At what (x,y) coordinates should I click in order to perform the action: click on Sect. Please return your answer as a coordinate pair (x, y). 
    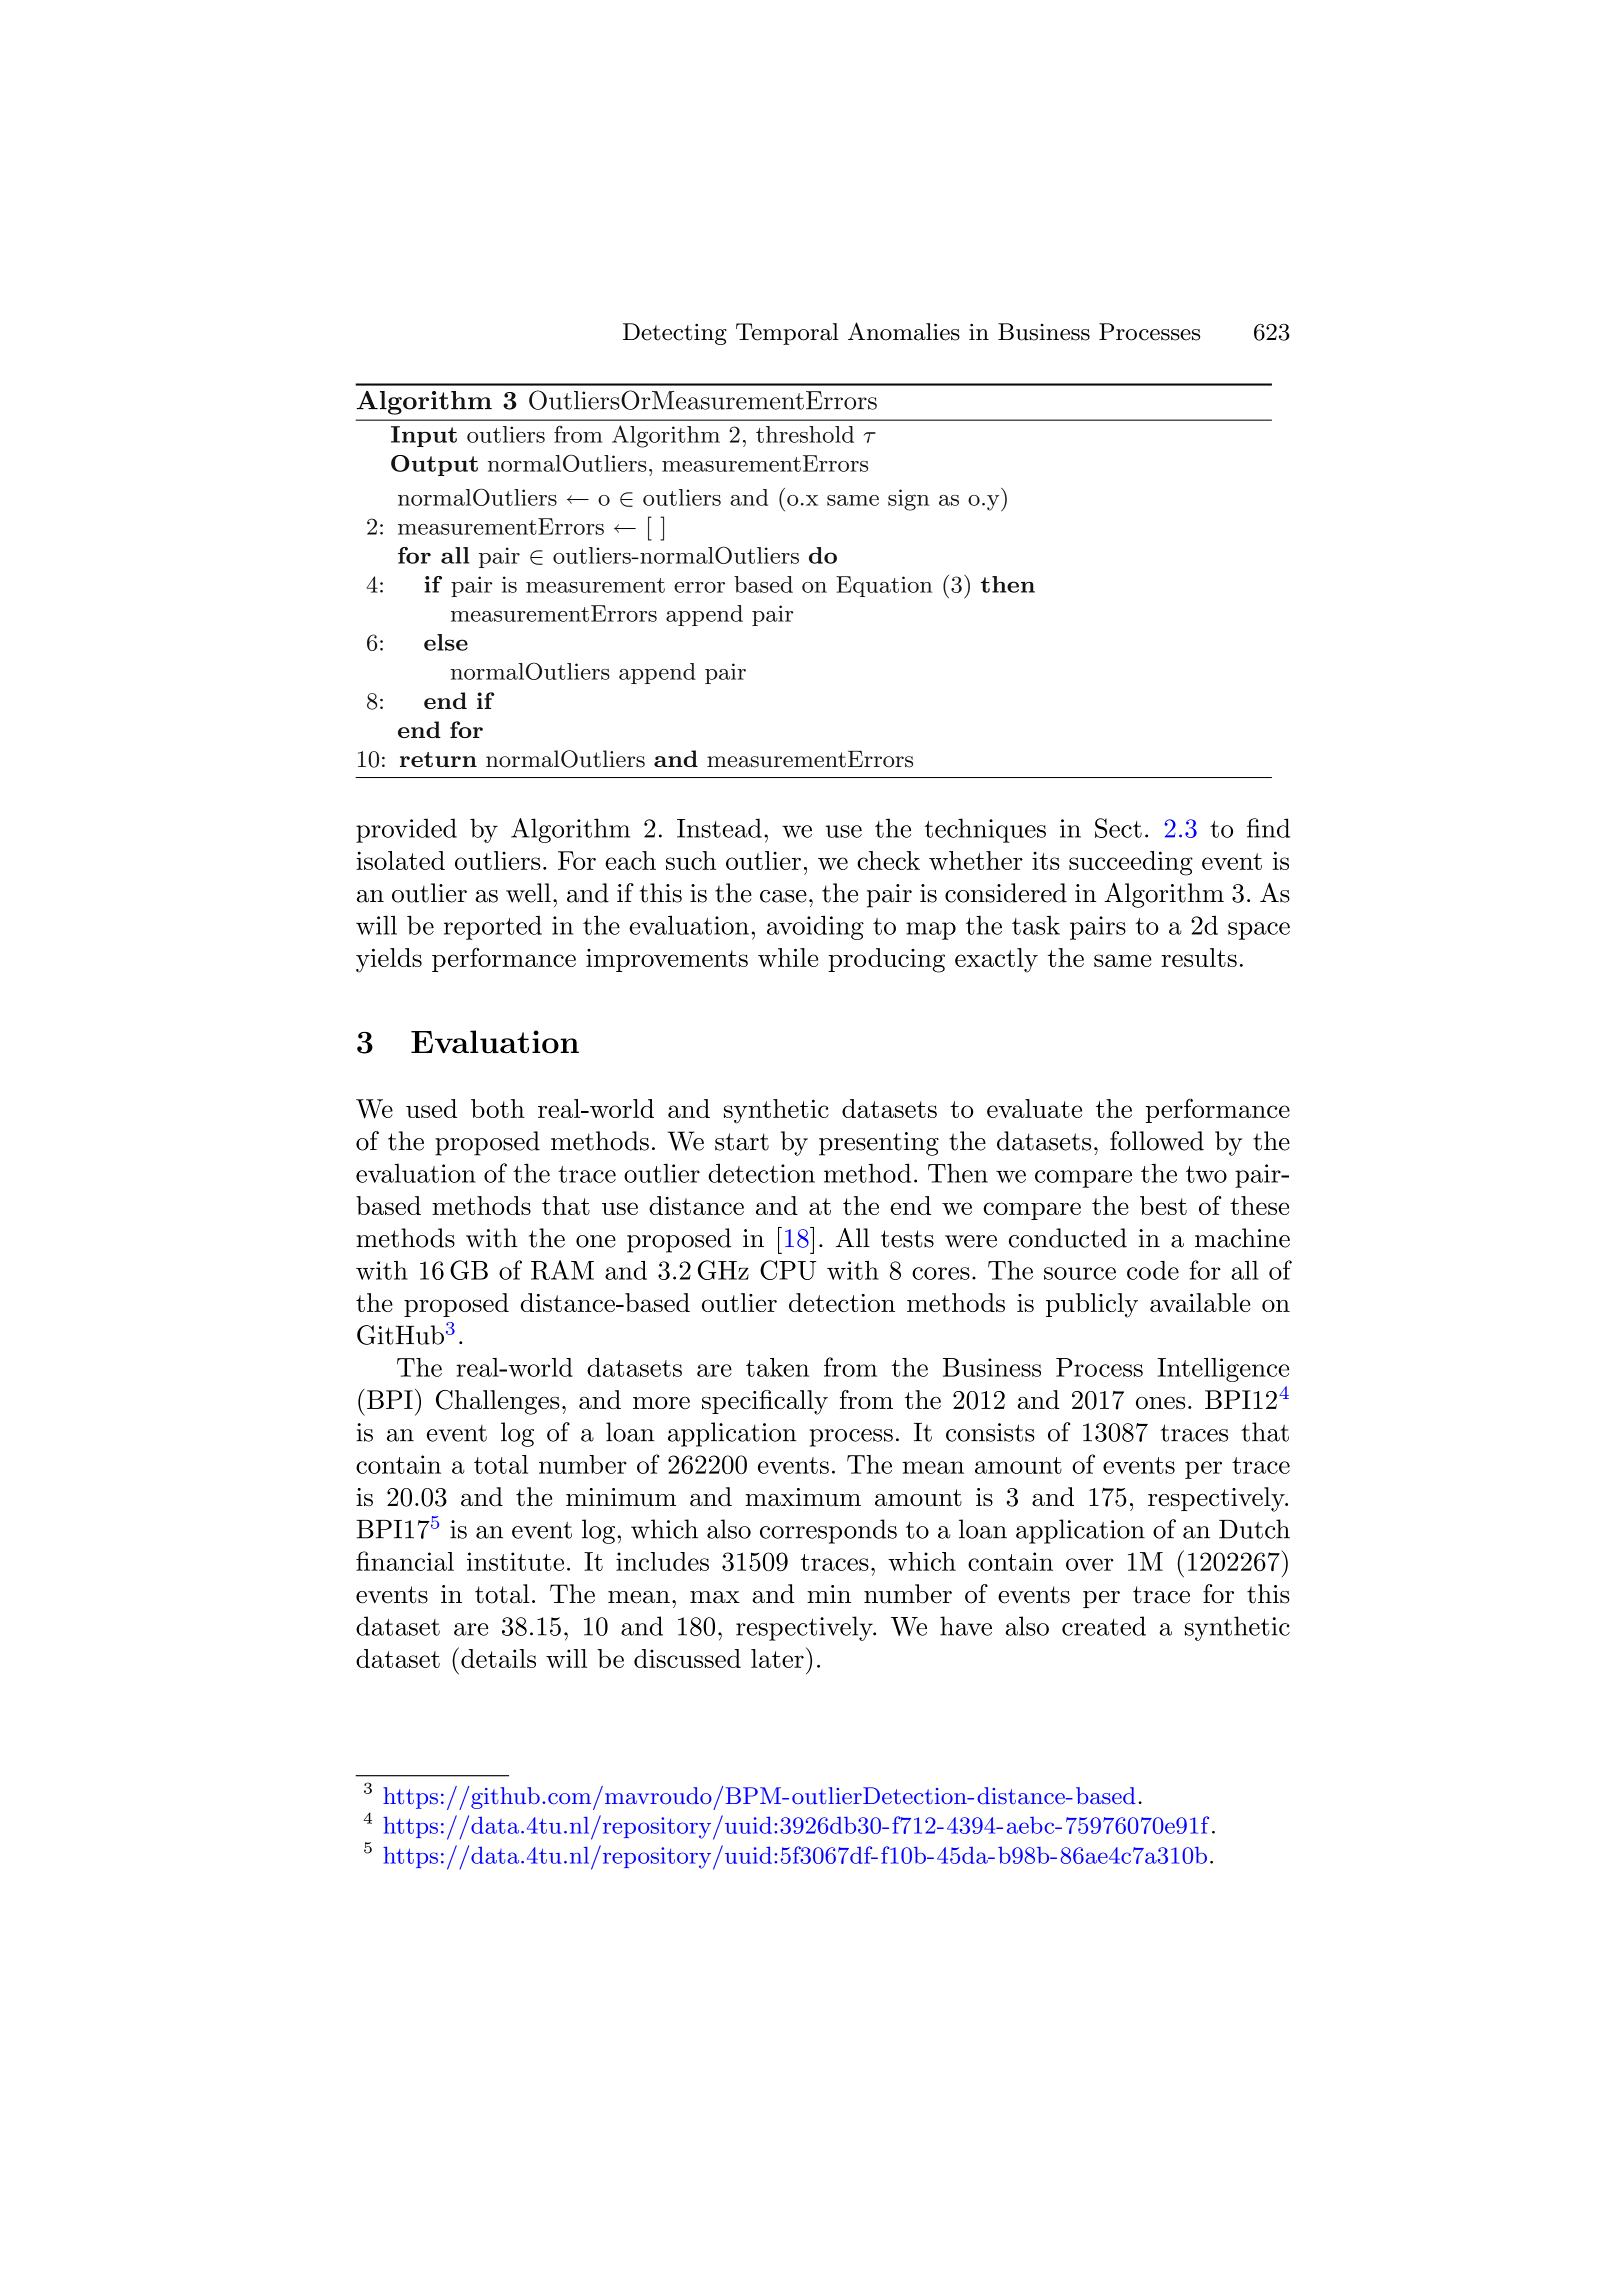
    Looking at the image, I should click on (1118, 828).
